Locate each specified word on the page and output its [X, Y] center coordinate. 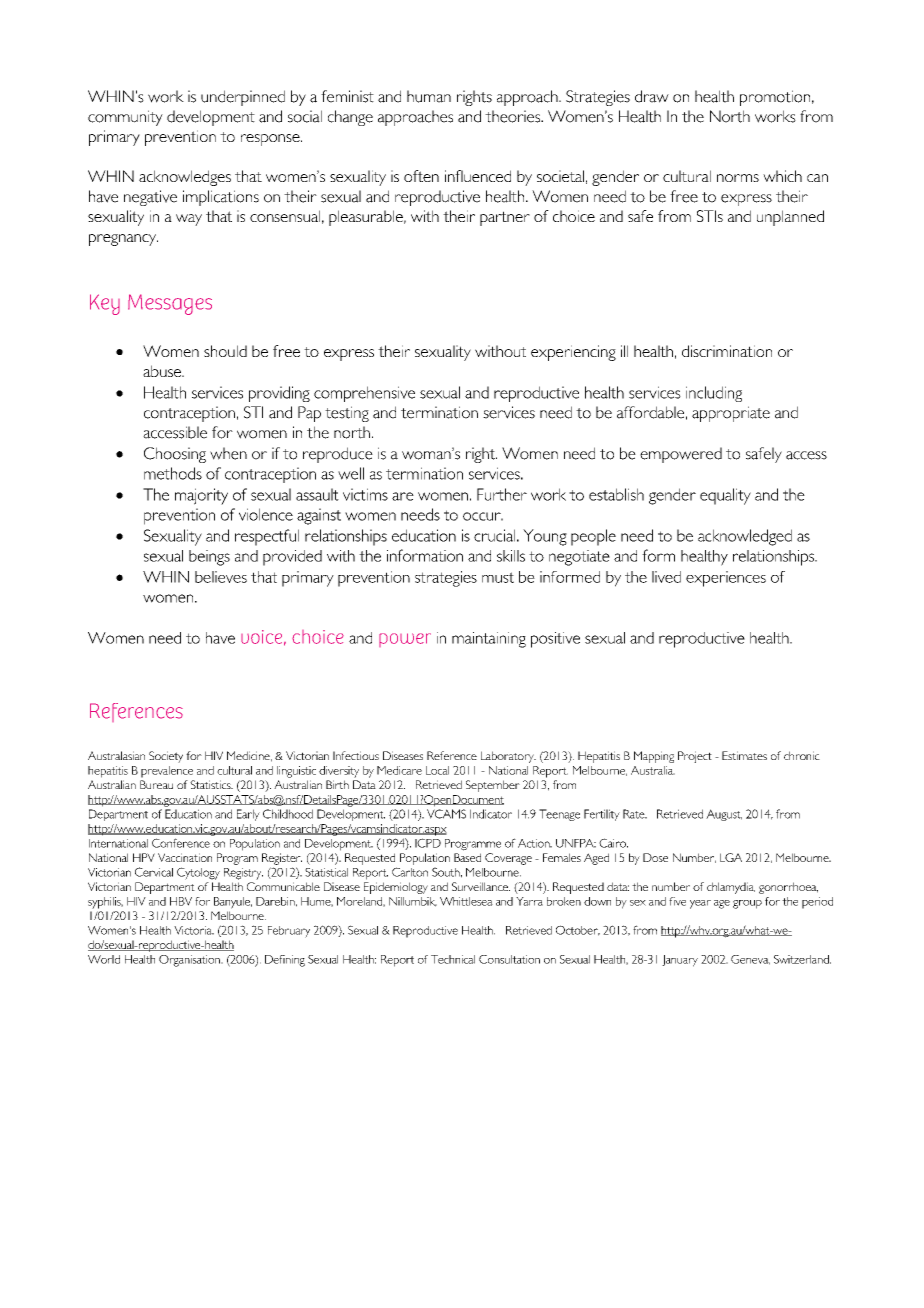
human [429, 96]
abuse [163, 371]
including [714, 394]
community [125, 118]
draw [652, 96]
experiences [726, 579]
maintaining [489, 640]
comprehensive [364, 394]
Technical [453, 959]
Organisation [190, 961]
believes [221, 577]
